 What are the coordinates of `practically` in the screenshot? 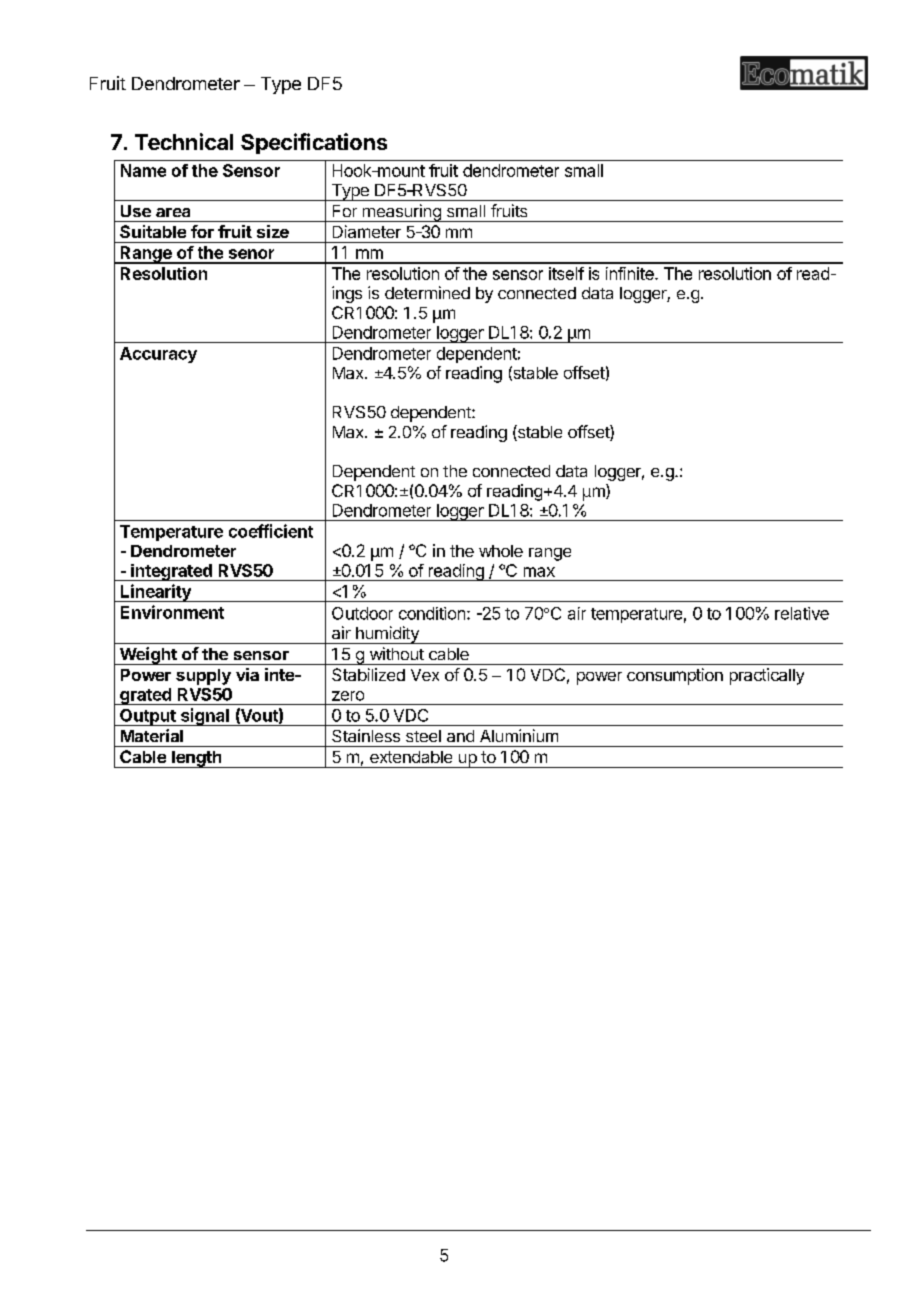 It's located at (767, 676).
